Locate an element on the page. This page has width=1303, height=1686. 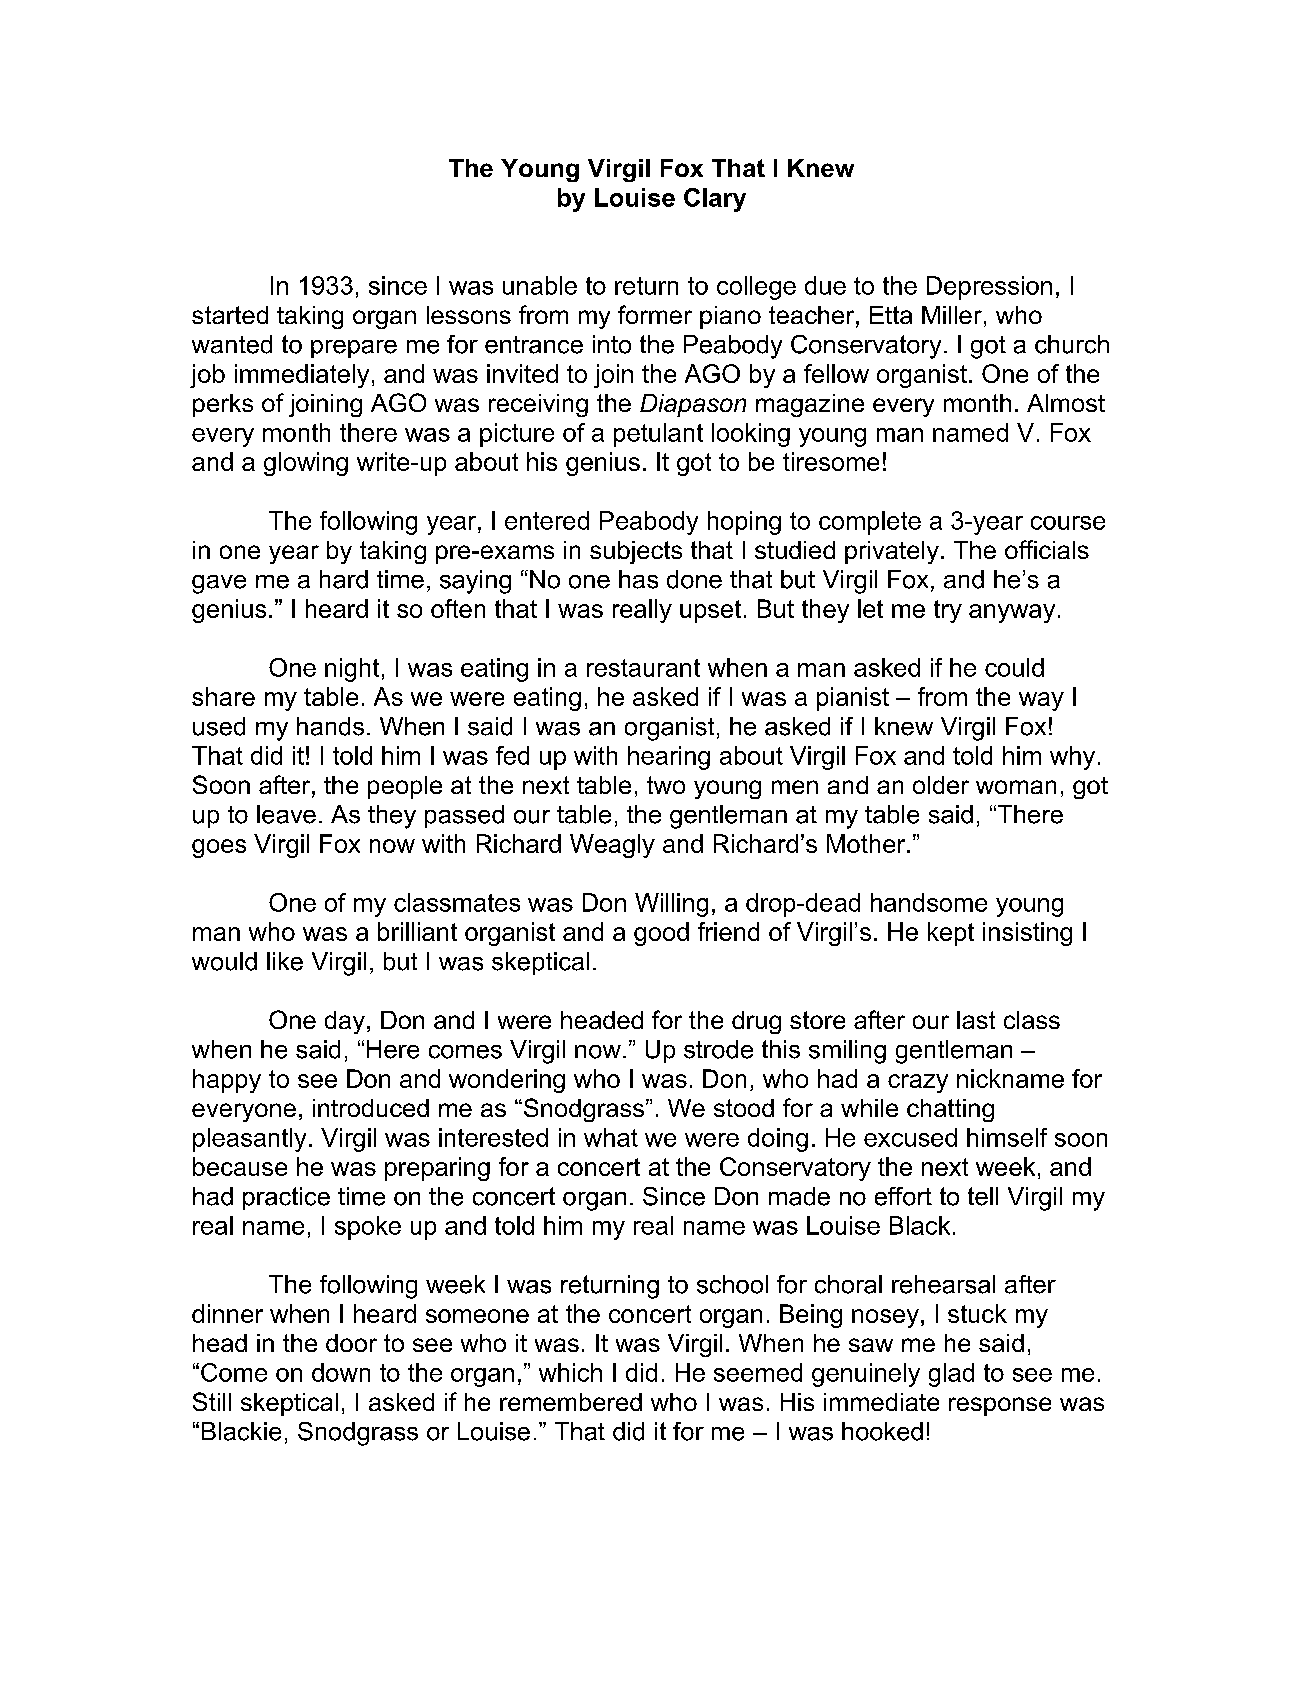
Clary is located at coordinates (715, 200).
